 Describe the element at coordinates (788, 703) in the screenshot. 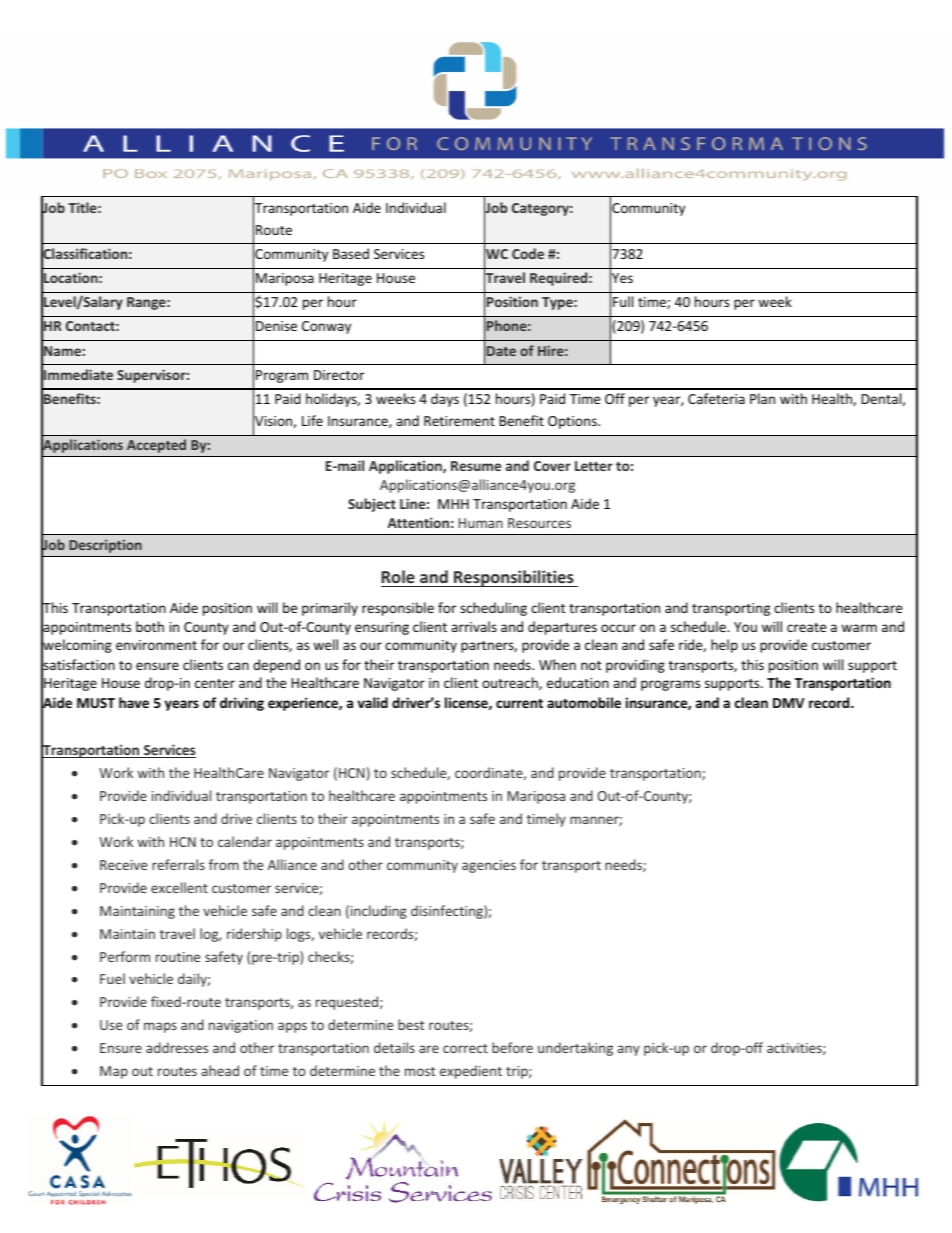

I see `DMV` at that location.
